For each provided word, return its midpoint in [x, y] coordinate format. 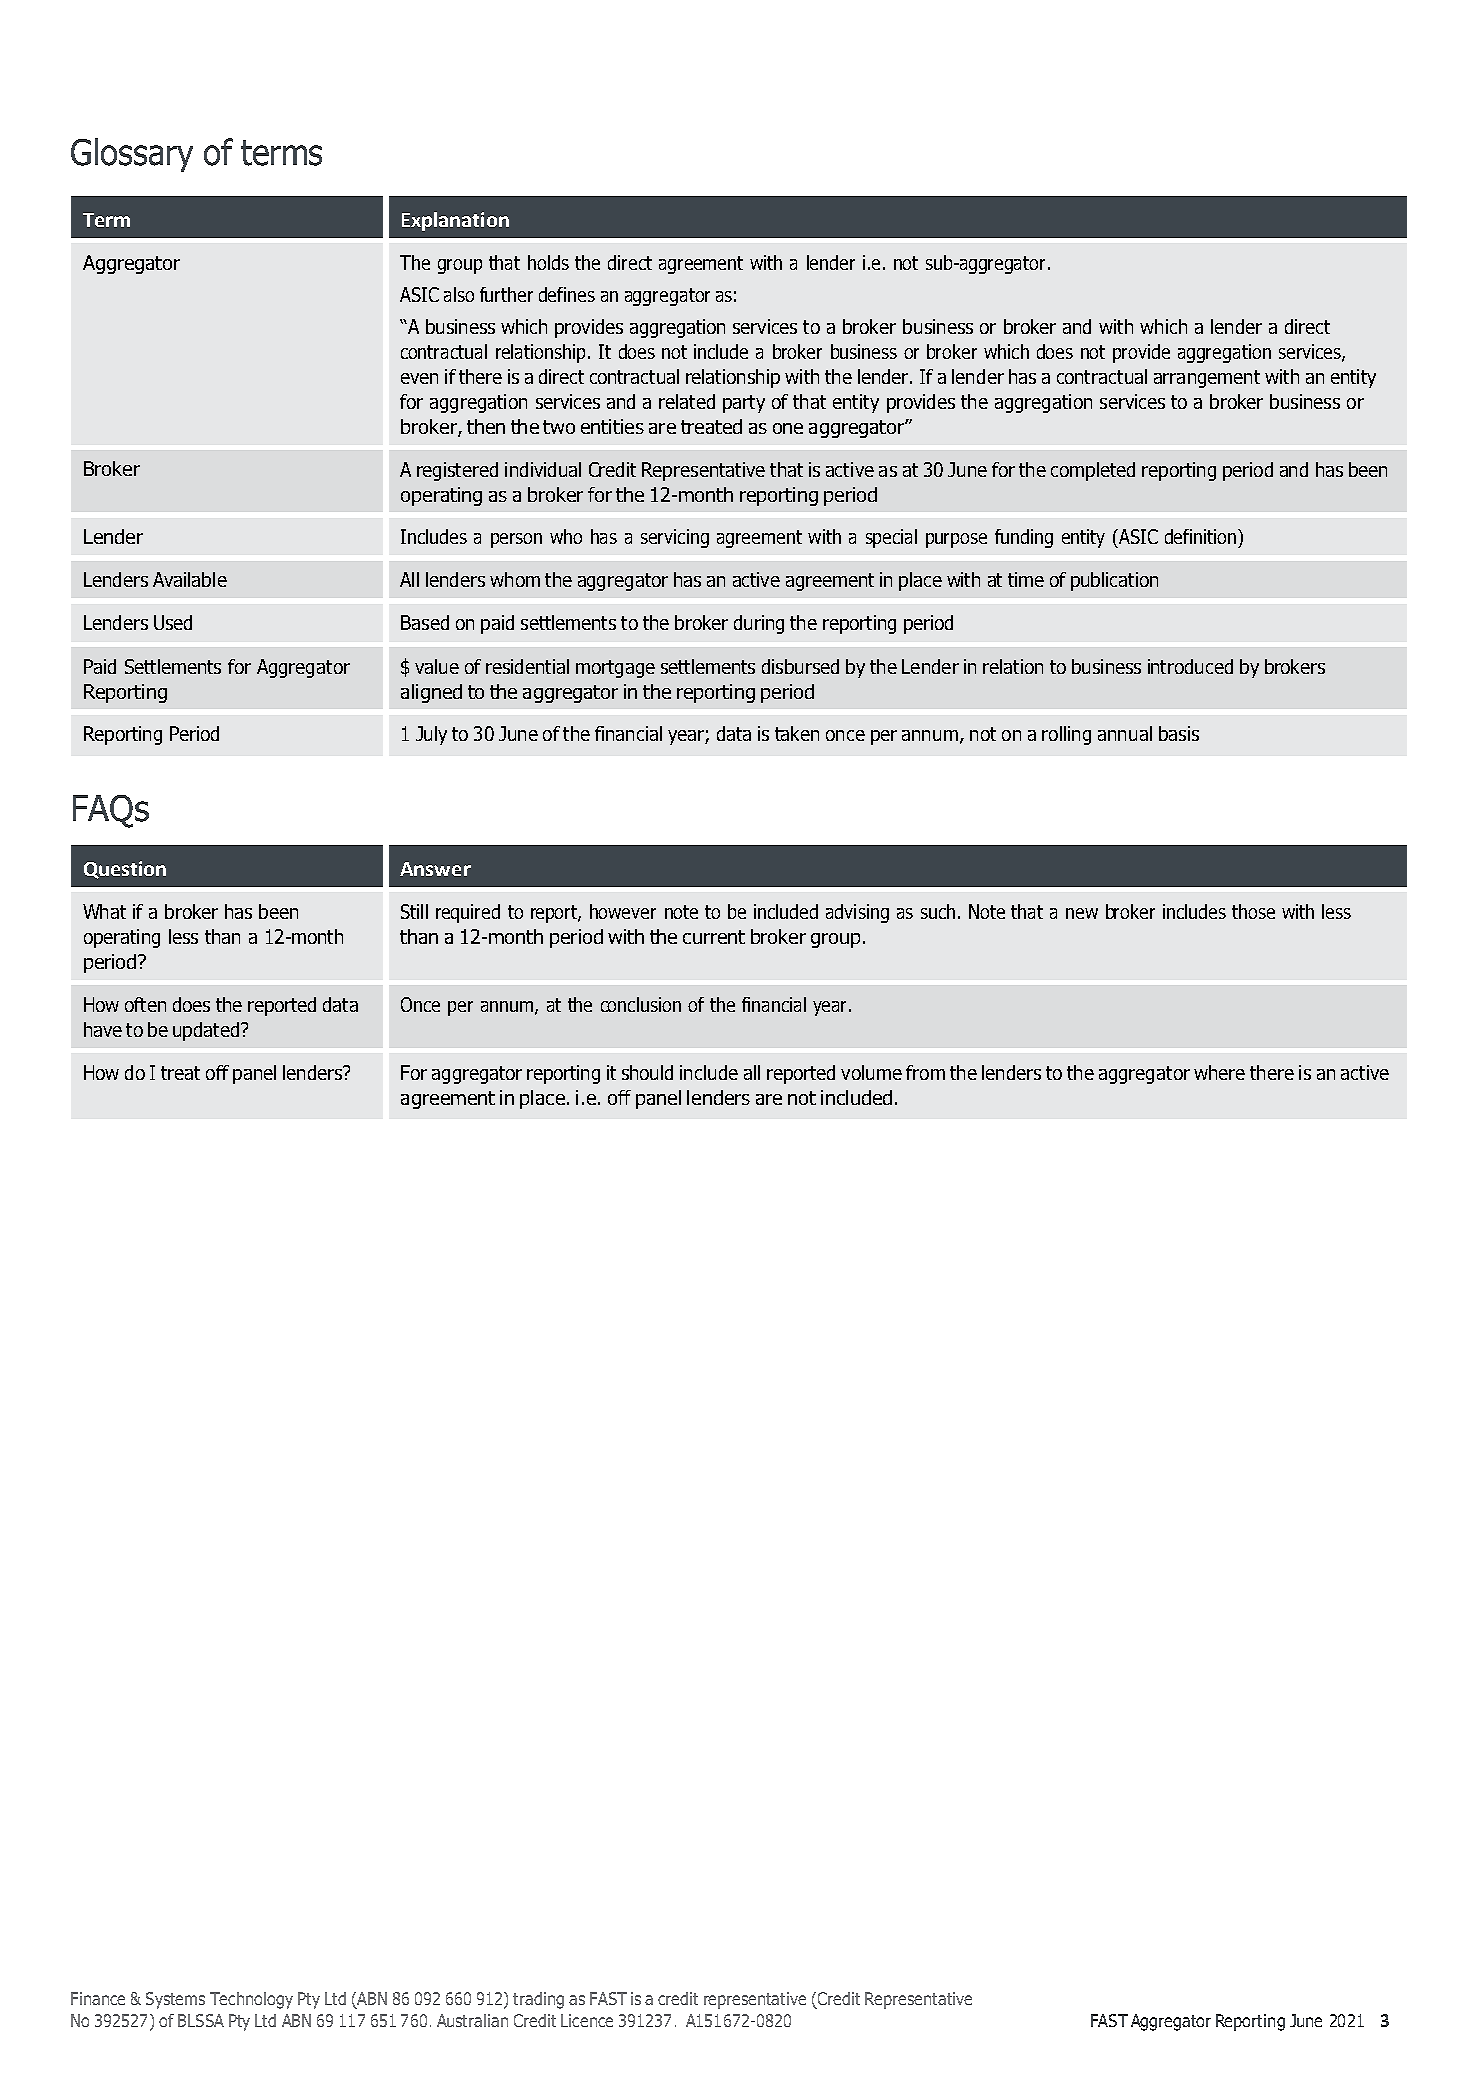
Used [173, 622]
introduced [1190, 666]
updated [206, 1031]
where [1219, 1072]
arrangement [1207, 379]
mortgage [615, 669]
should [647, 1072]
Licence [587, 2020]
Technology [251, 2000]
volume [871, 1072]
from [925, 1072]
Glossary [132, 155]
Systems [175, 2000]
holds [548, 262]
